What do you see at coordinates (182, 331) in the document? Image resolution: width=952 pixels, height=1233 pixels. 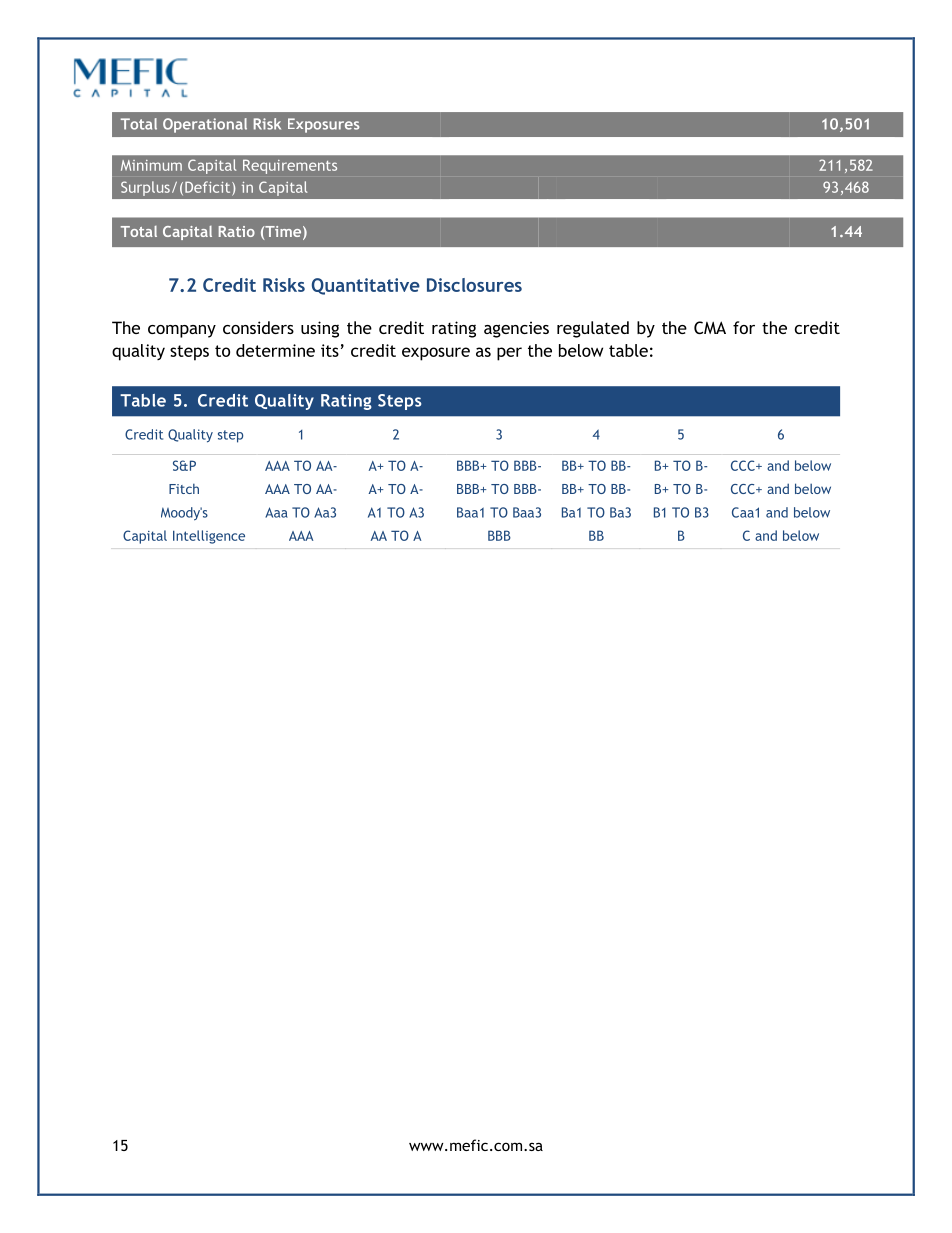 I see `company` at bounding box center [182, 331].
